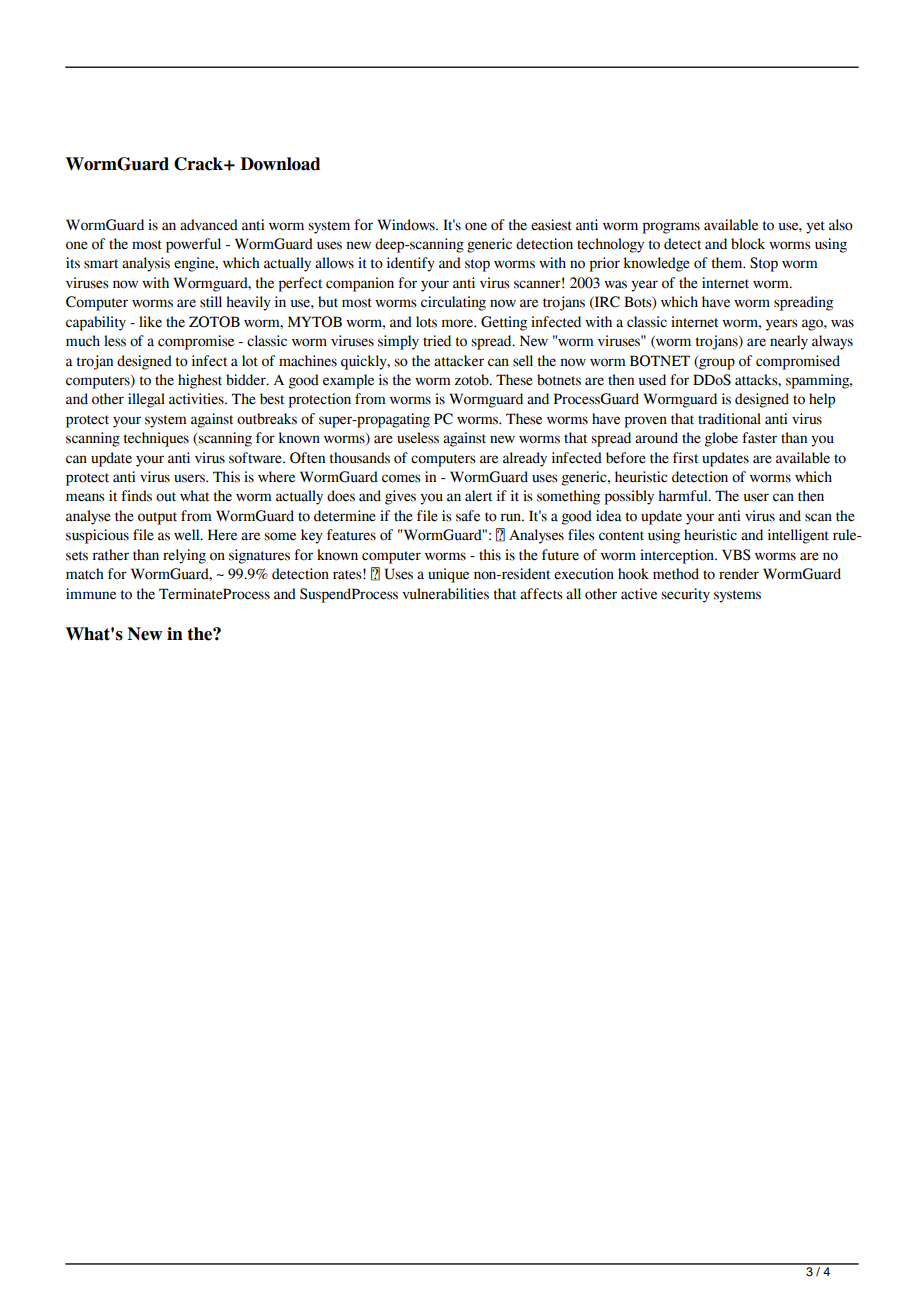  I want to click on analysis, so click(146, 264).
